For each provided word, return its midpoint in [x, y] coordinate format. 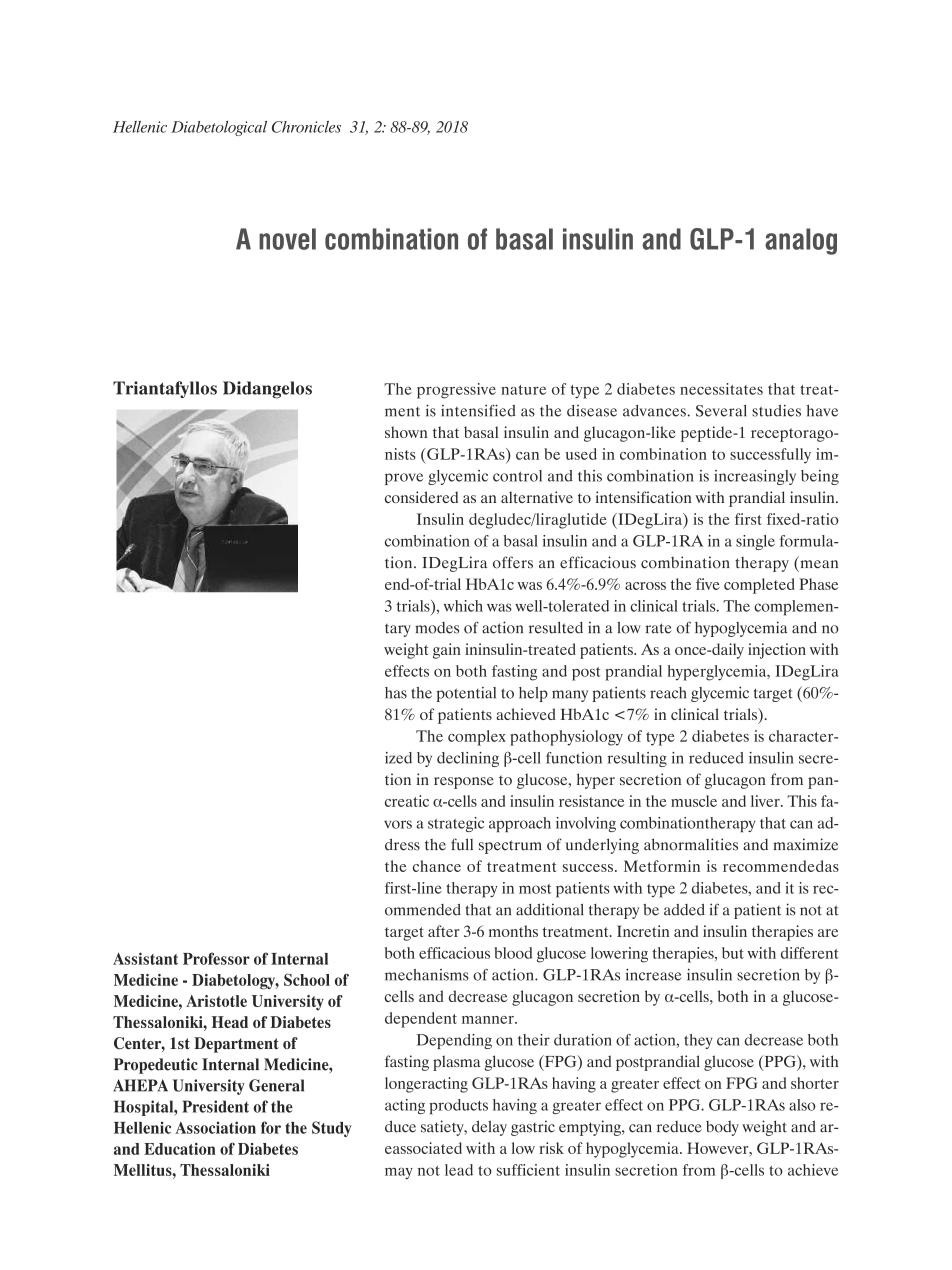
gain [447, 651]
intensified [478, 410]
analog [801, 241]
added [684, 910]
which [463, 606]
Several [721, 411]
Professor [216, 958]
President [215, 1106]
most [535, 889]
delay [489, 1128]
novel [287, 239]
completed [759, 586]
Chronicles [306, 127]
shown [406, 432]
